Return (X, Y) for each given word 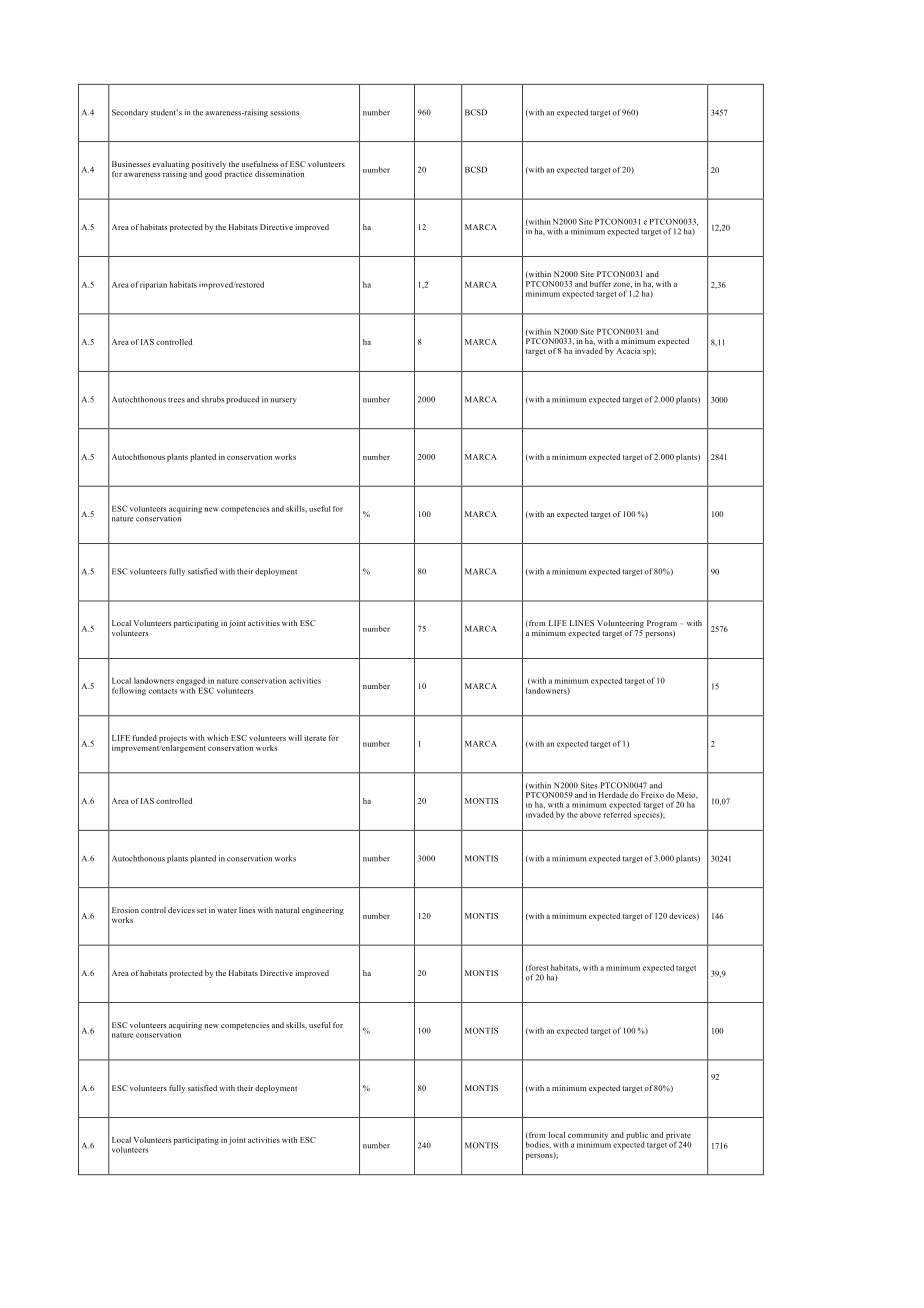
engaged (191, 682)
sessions (284, 112)
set (201, 910)
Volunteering (620, 624)
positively (209, 165)
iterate (315, 738)
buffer (600, 284)
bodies (538, 1144)
